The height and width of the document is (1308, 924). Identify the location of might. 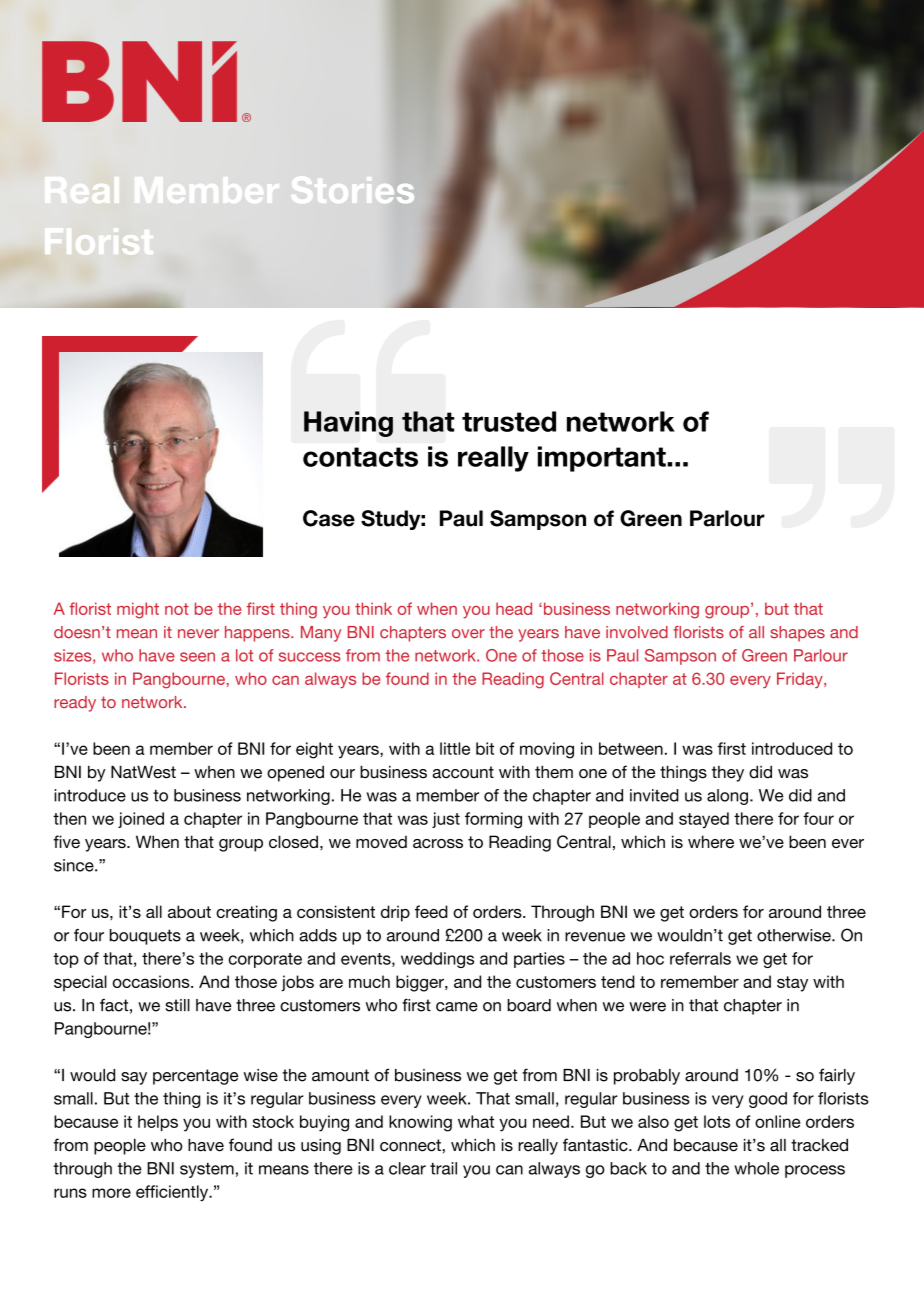
(138, 610).
